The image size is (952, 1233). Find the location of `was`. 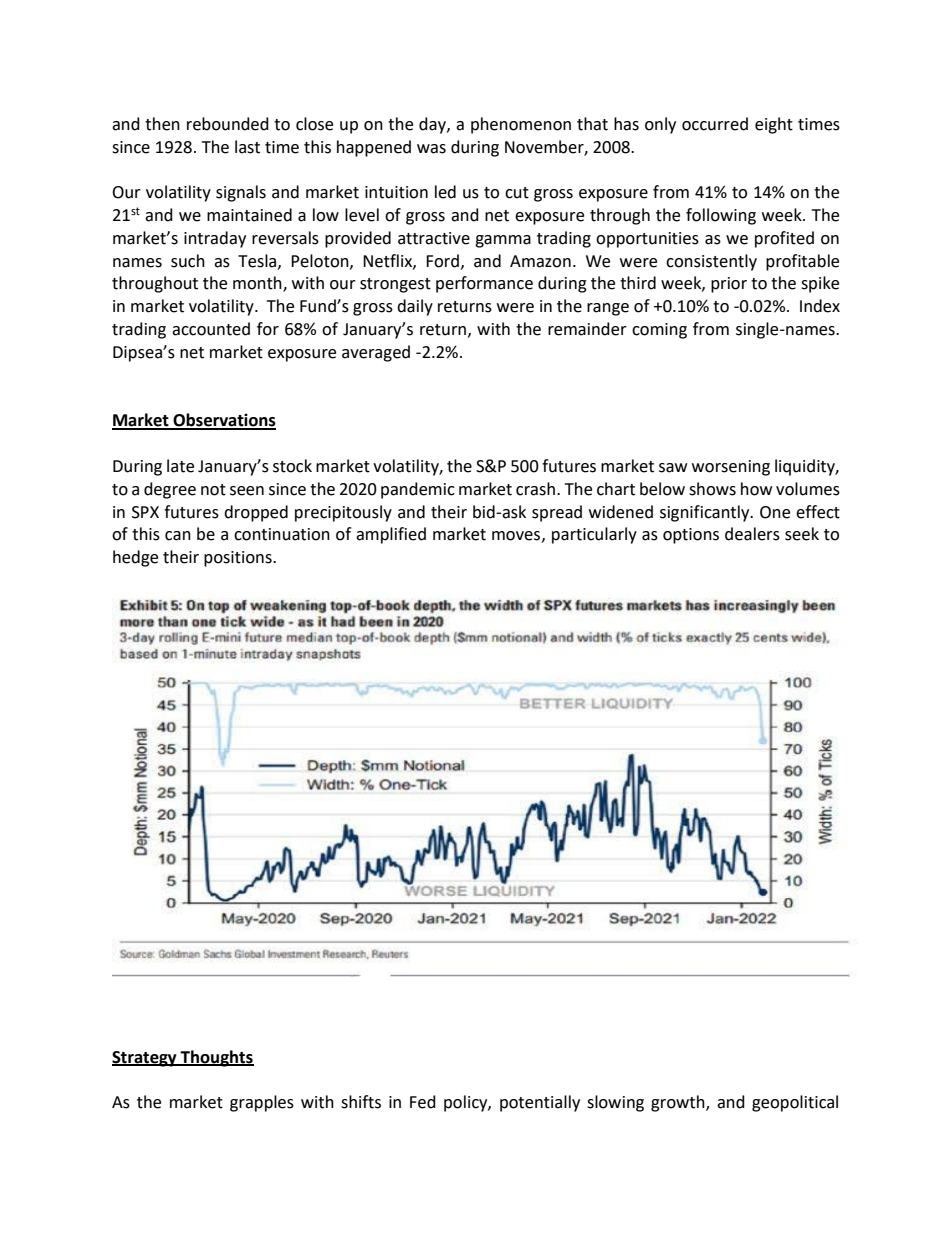

was is located at coordinates (431, 149).
